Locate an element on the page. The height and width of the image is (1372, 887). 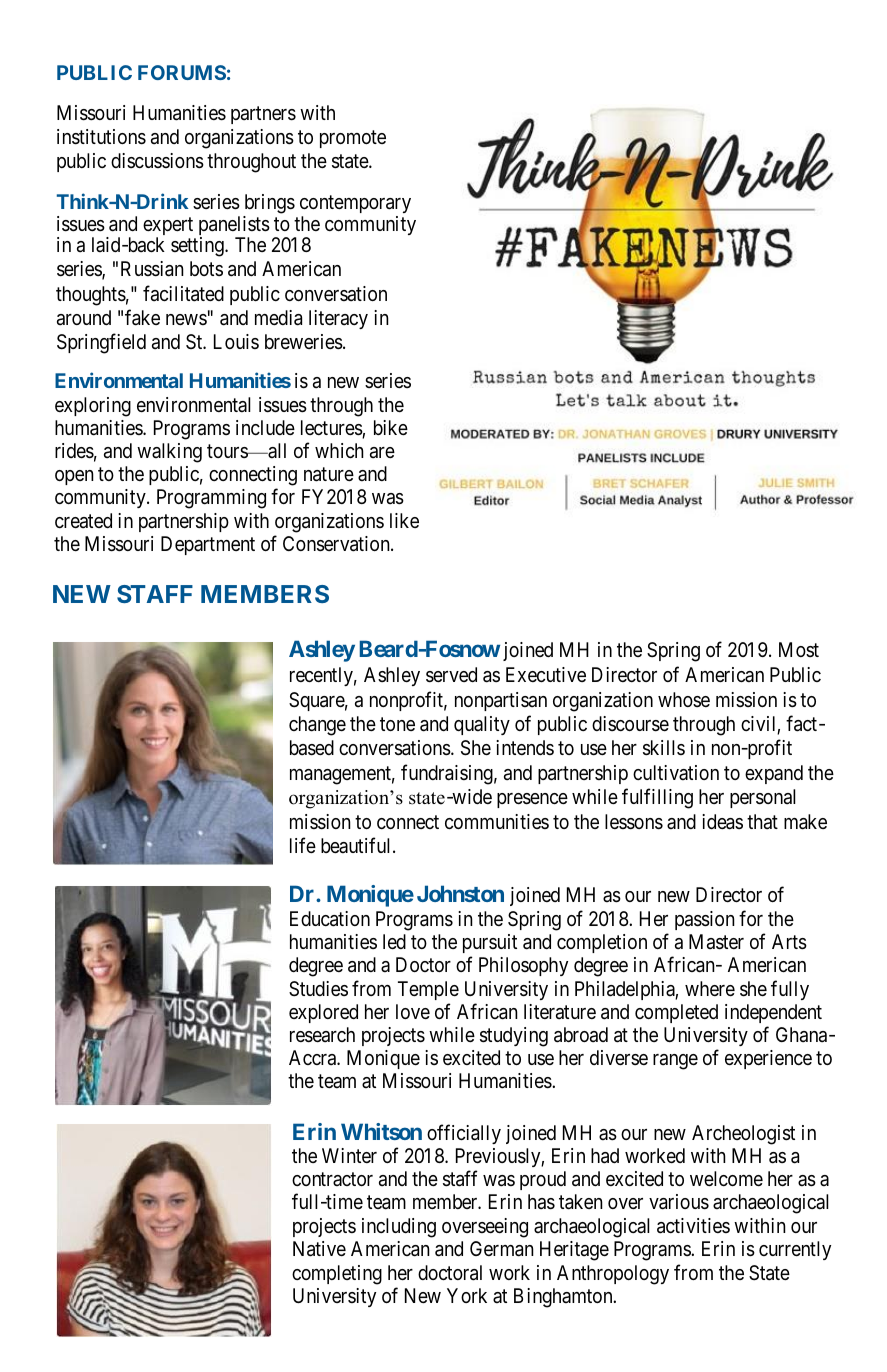
York is located at coordinates (467, 1295).
